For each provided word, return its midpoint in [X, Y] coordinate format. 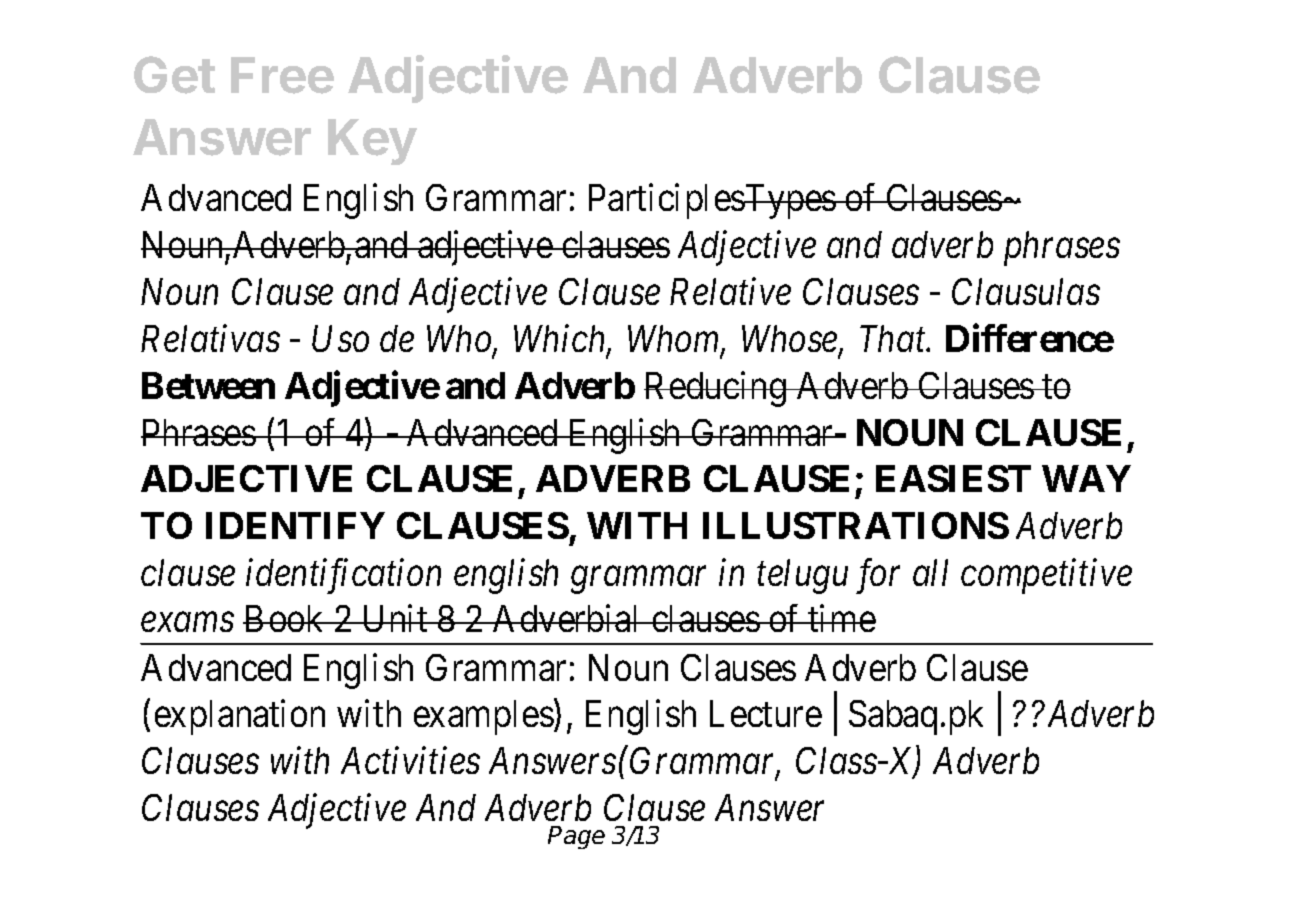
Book [285, 618]
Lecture [766, 714]
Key [372, 142]
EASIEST [953, 478]
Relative [730, 291]
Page [576, 837]
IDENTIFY [295, 525]
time [841, 618]
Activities [410, 760]
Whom [675, 340]
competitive [1046, 576]
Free [282, 75]
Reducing [716, 389]
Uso [340, 339]
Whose [791, 340]
